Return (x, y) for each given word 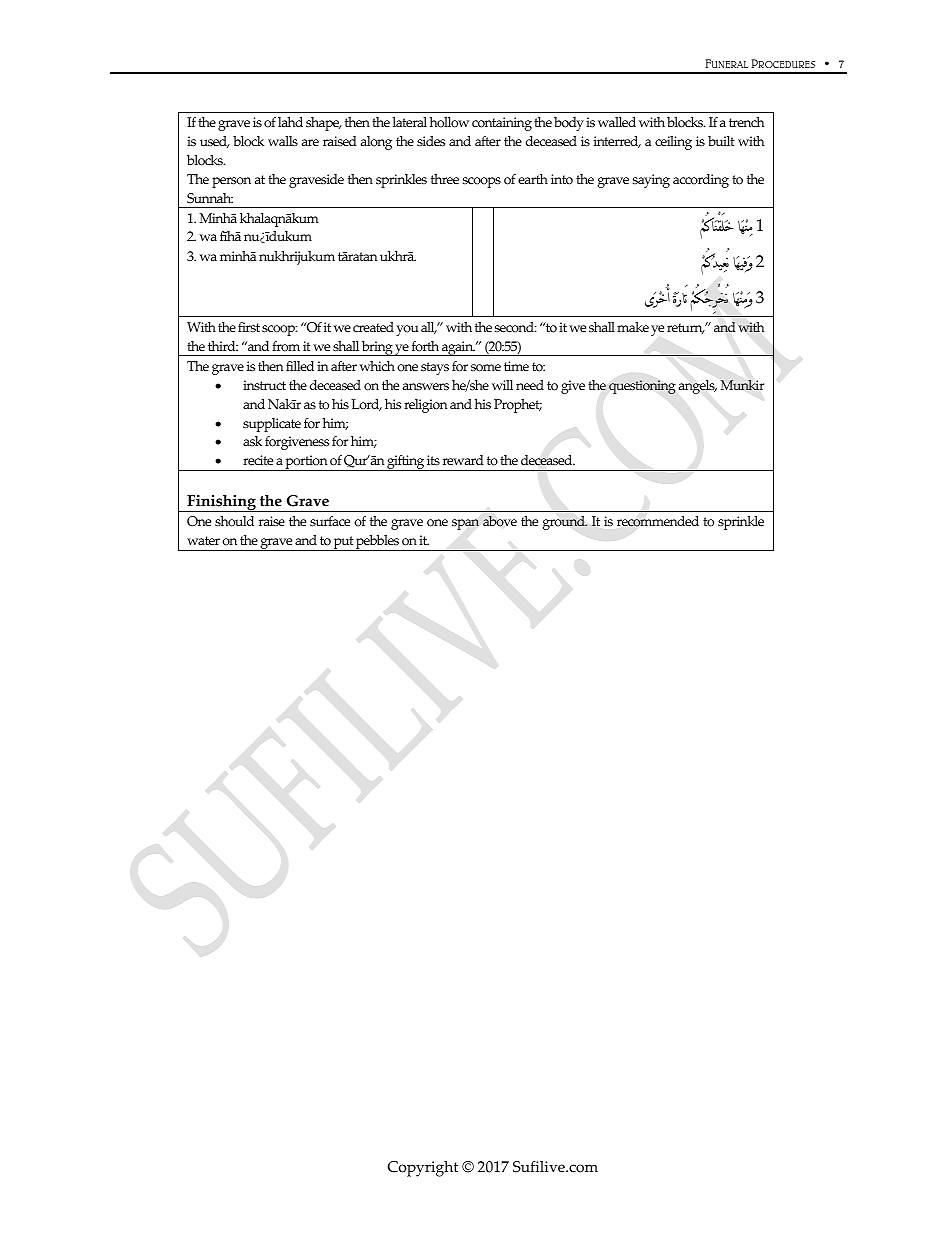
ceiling (673, 143)
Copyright (423, 1169)
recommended (658, 521)
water (203, 540)
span (465, 524)
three (445, 179)
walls (283, 141)
